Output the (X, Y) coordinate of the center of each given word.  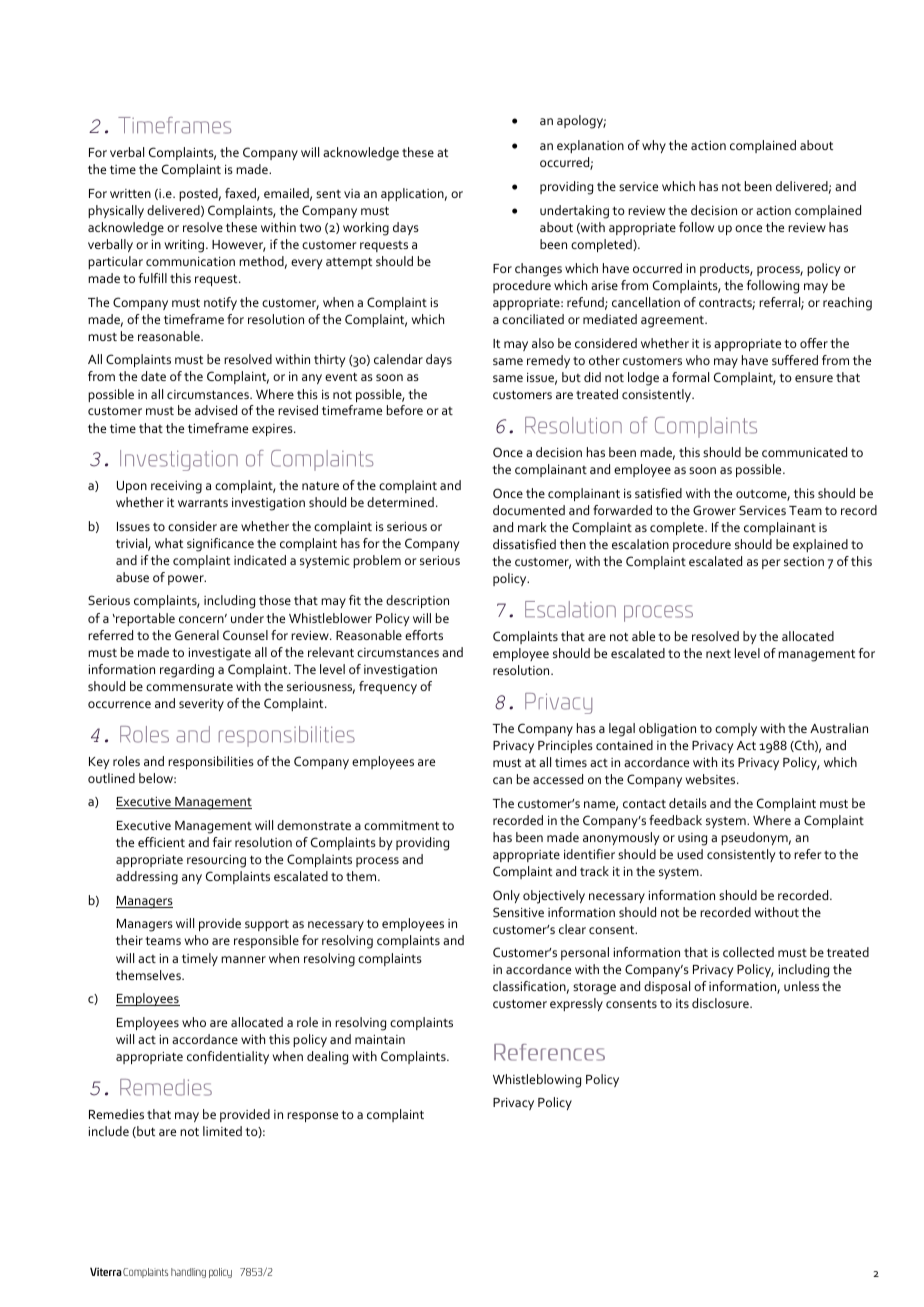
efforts (424, 635)
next (718, 654)
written (130, 193)
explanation (590, 146)
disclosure (721, 1003)
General (197, 635)
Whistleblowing (537, 1081)
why (654, 146)
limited (222, 1131)
